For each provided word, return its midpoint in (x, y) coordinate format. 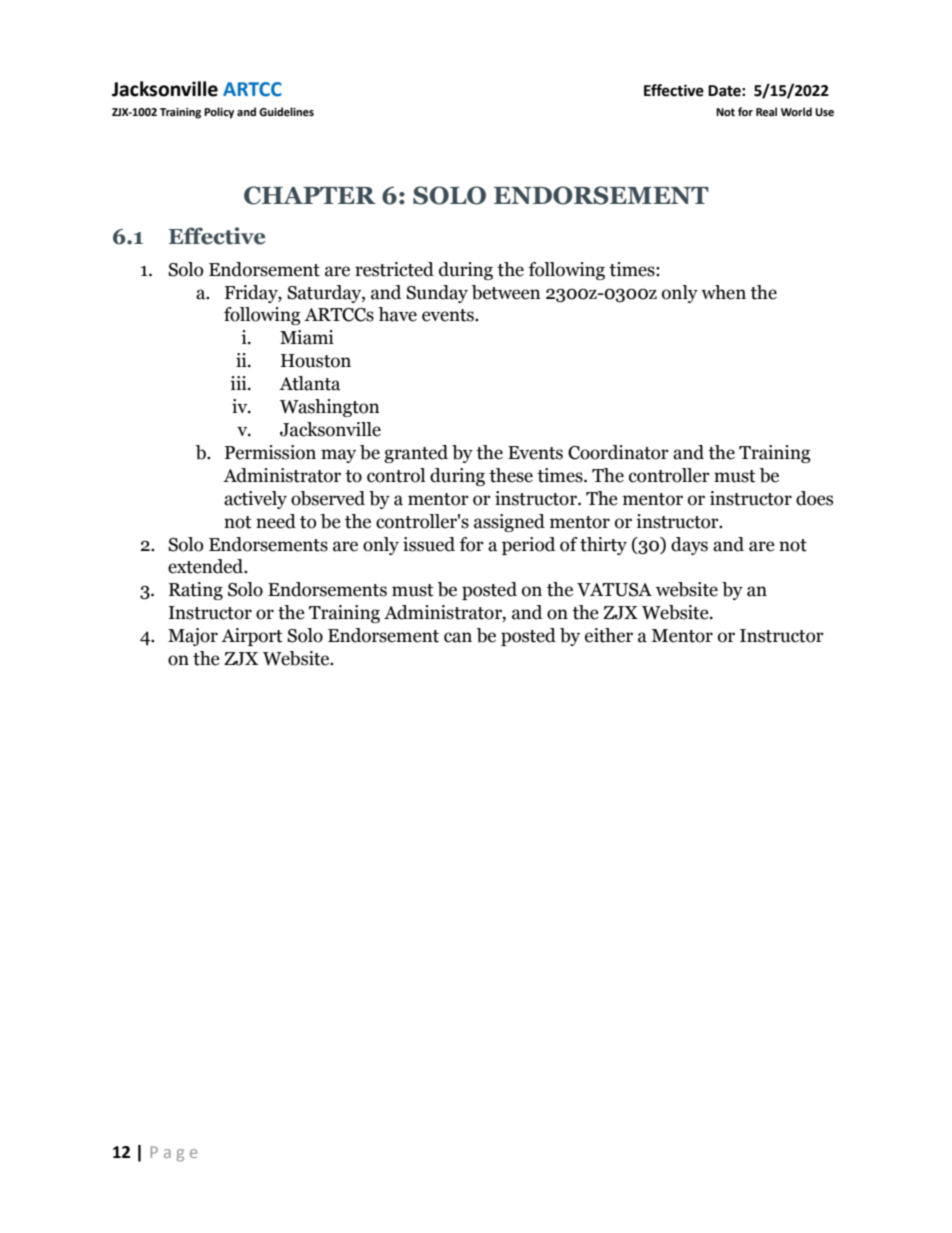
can (458, 637)
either (609, 635)
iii (239, 383)
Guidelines (286, 111)
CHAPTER (310, 195)
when (723, 292)
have (397, 314)
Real (766, 111)
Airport (252, 637)
